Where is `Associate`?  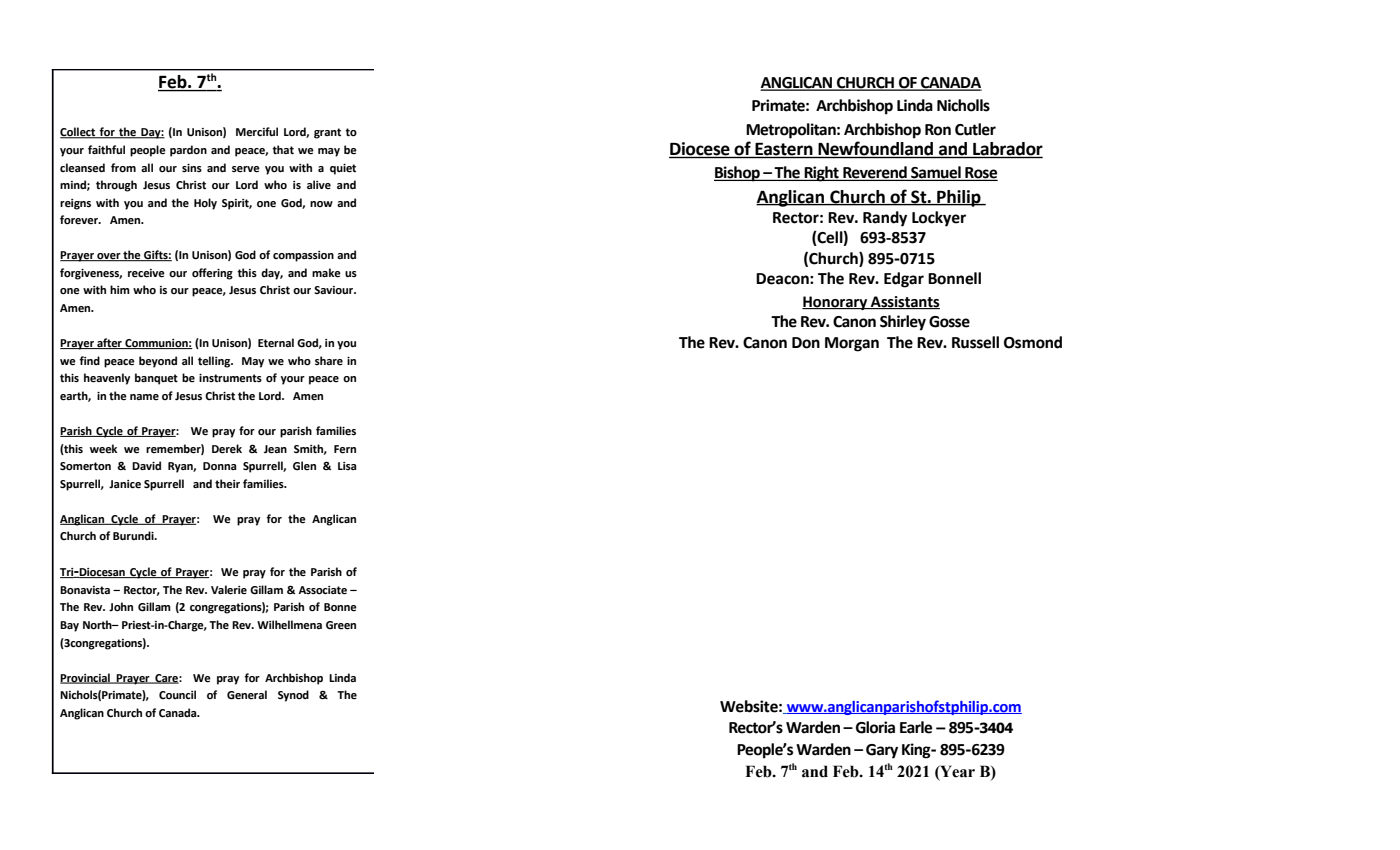 Associate is located at coordinates (322, 590).
